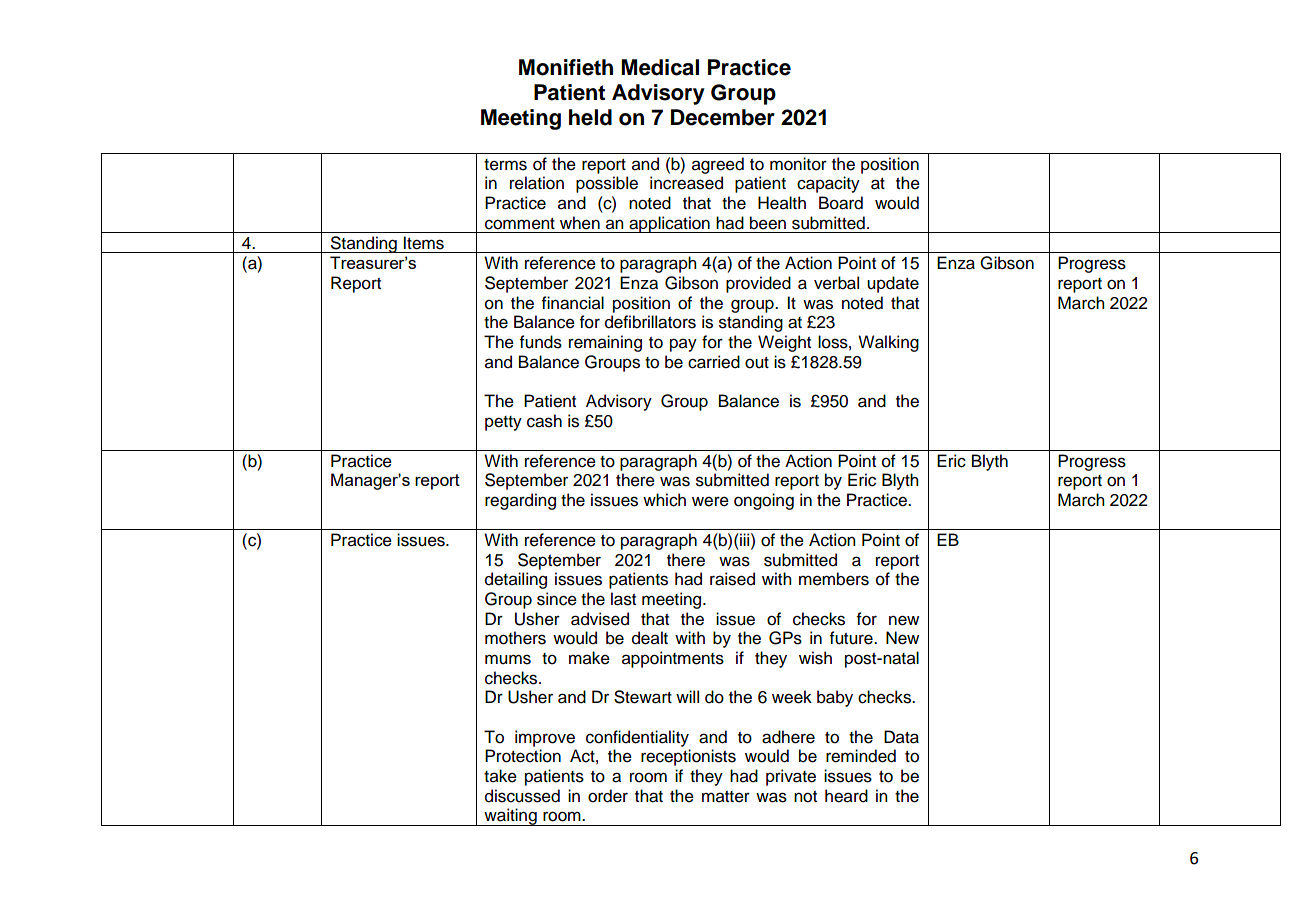 The image size is (1309, 924). What do you see at coordinates (723, 117) in the screenshot?
I see `December` at bounding box center [723, 117].
